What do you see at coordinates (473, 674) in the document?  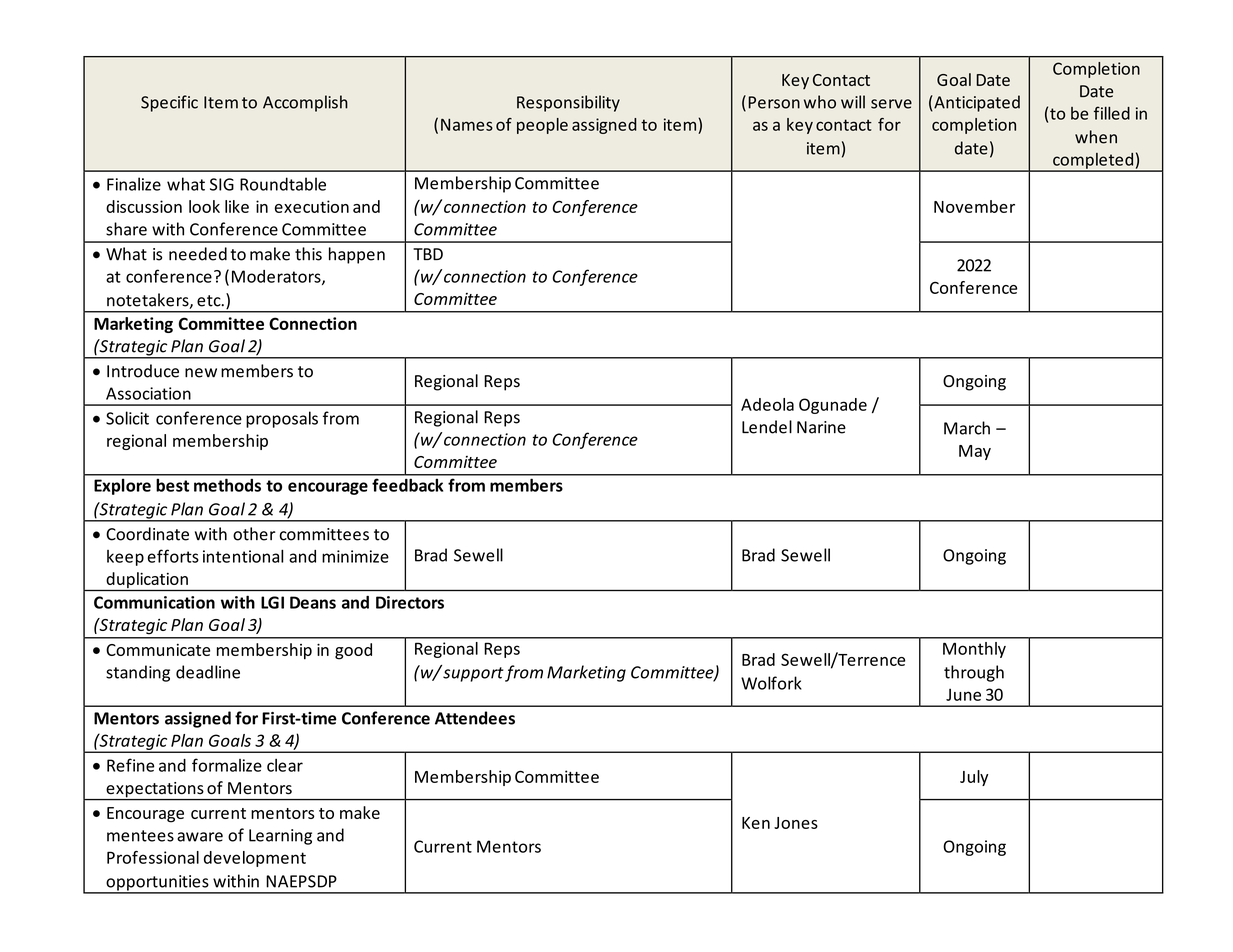 I see `support` at bounding box center [473, 674].
